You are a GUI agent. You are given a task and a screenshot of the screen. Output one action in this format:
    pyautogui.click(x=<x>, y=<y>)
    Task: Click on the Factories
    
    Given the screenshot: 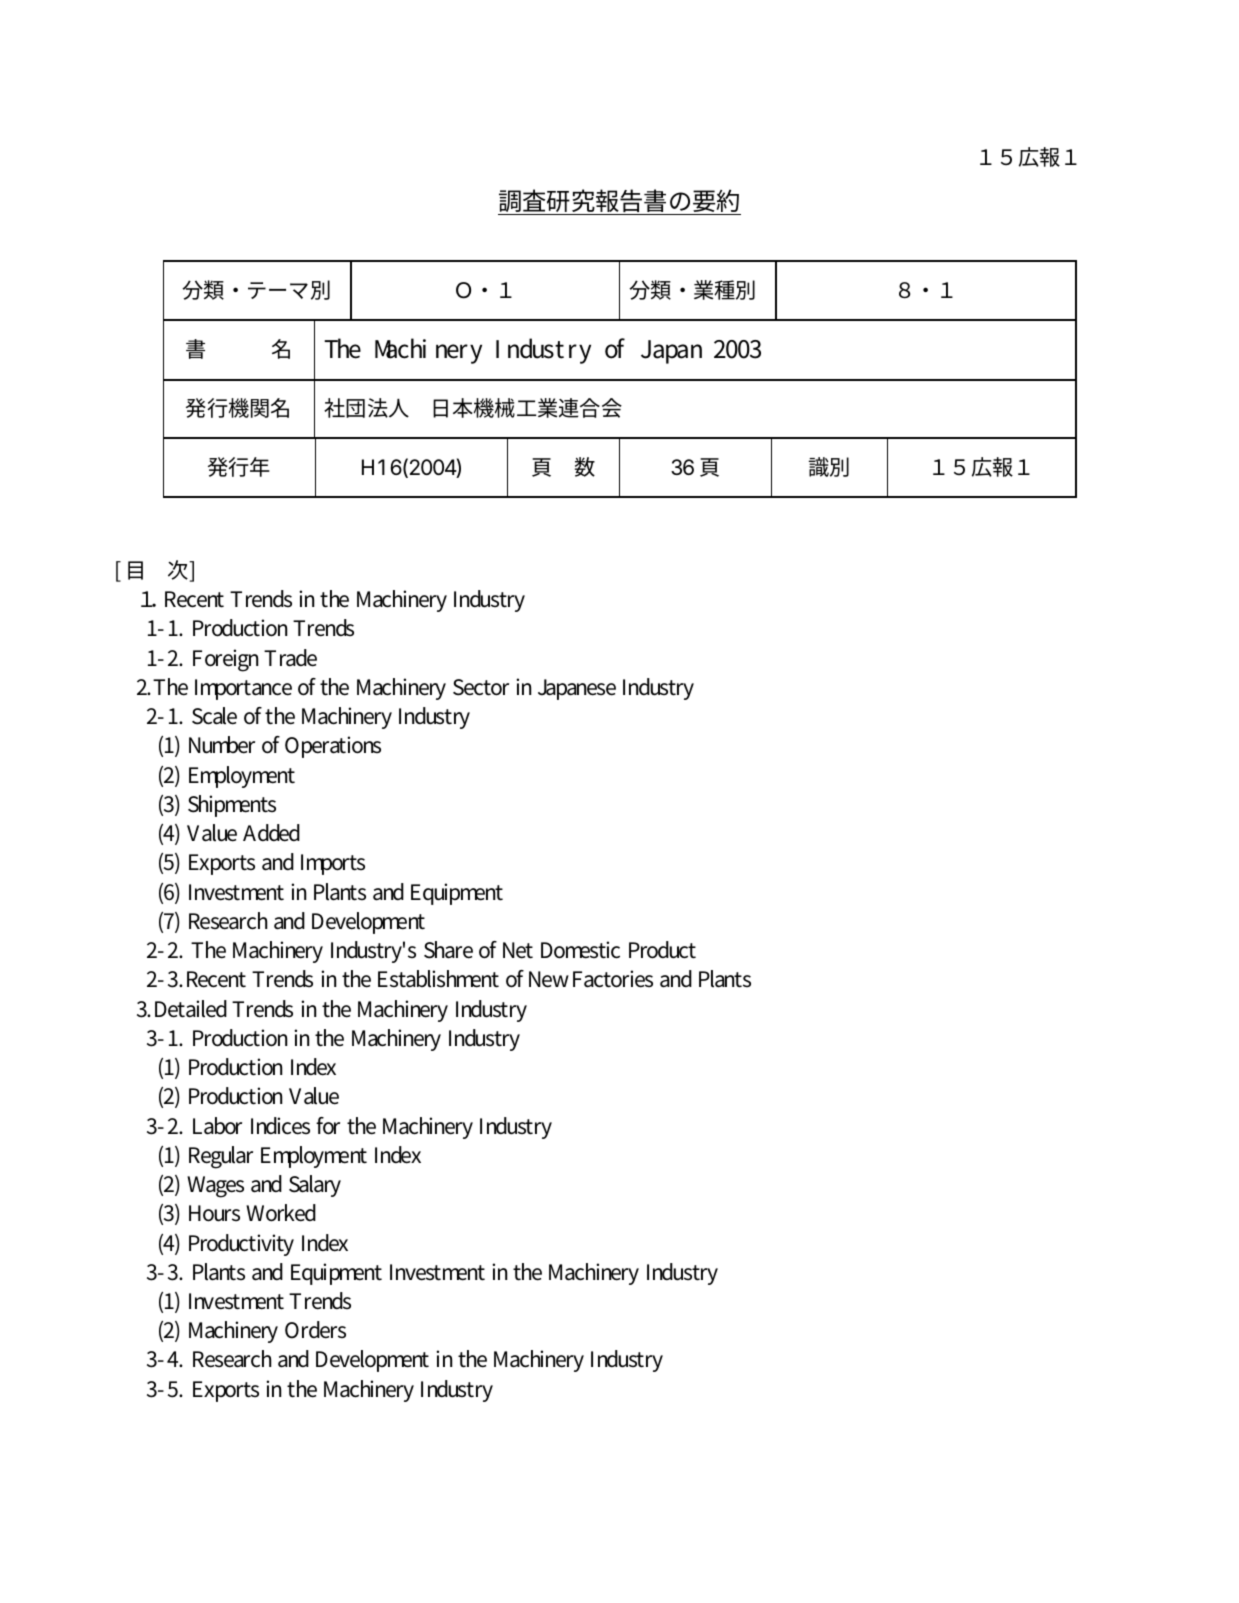 What is the action you would take?
    pyautogui.click(x=613, y=979)
